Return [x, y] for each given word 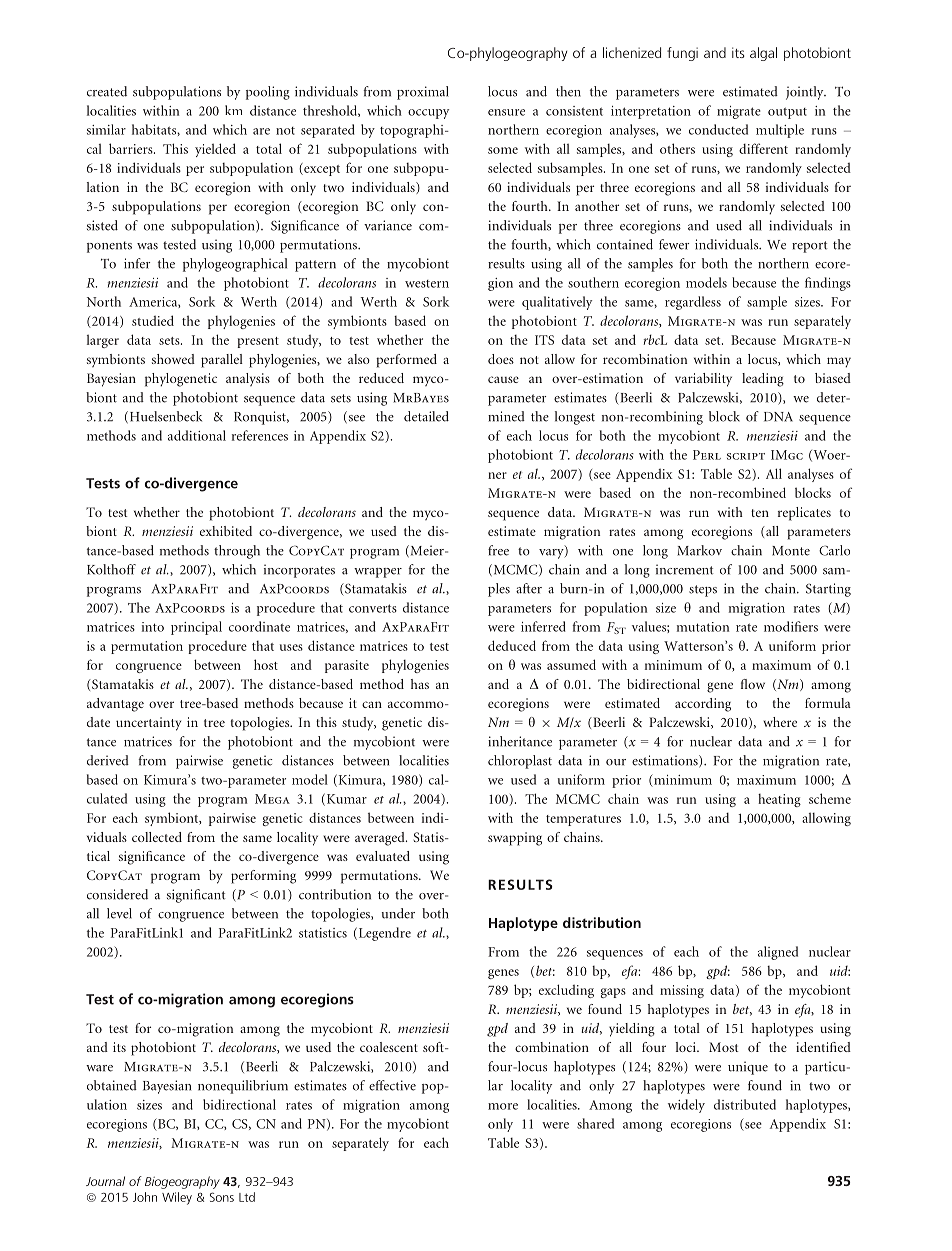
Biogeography [182, 1182]
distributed [745, 1104]
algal [763, 54]
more [503, 1106]
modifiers [791, 626]
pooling [268, 93]
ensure [506, 112]
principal [196, 628]
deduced [512, 645]
